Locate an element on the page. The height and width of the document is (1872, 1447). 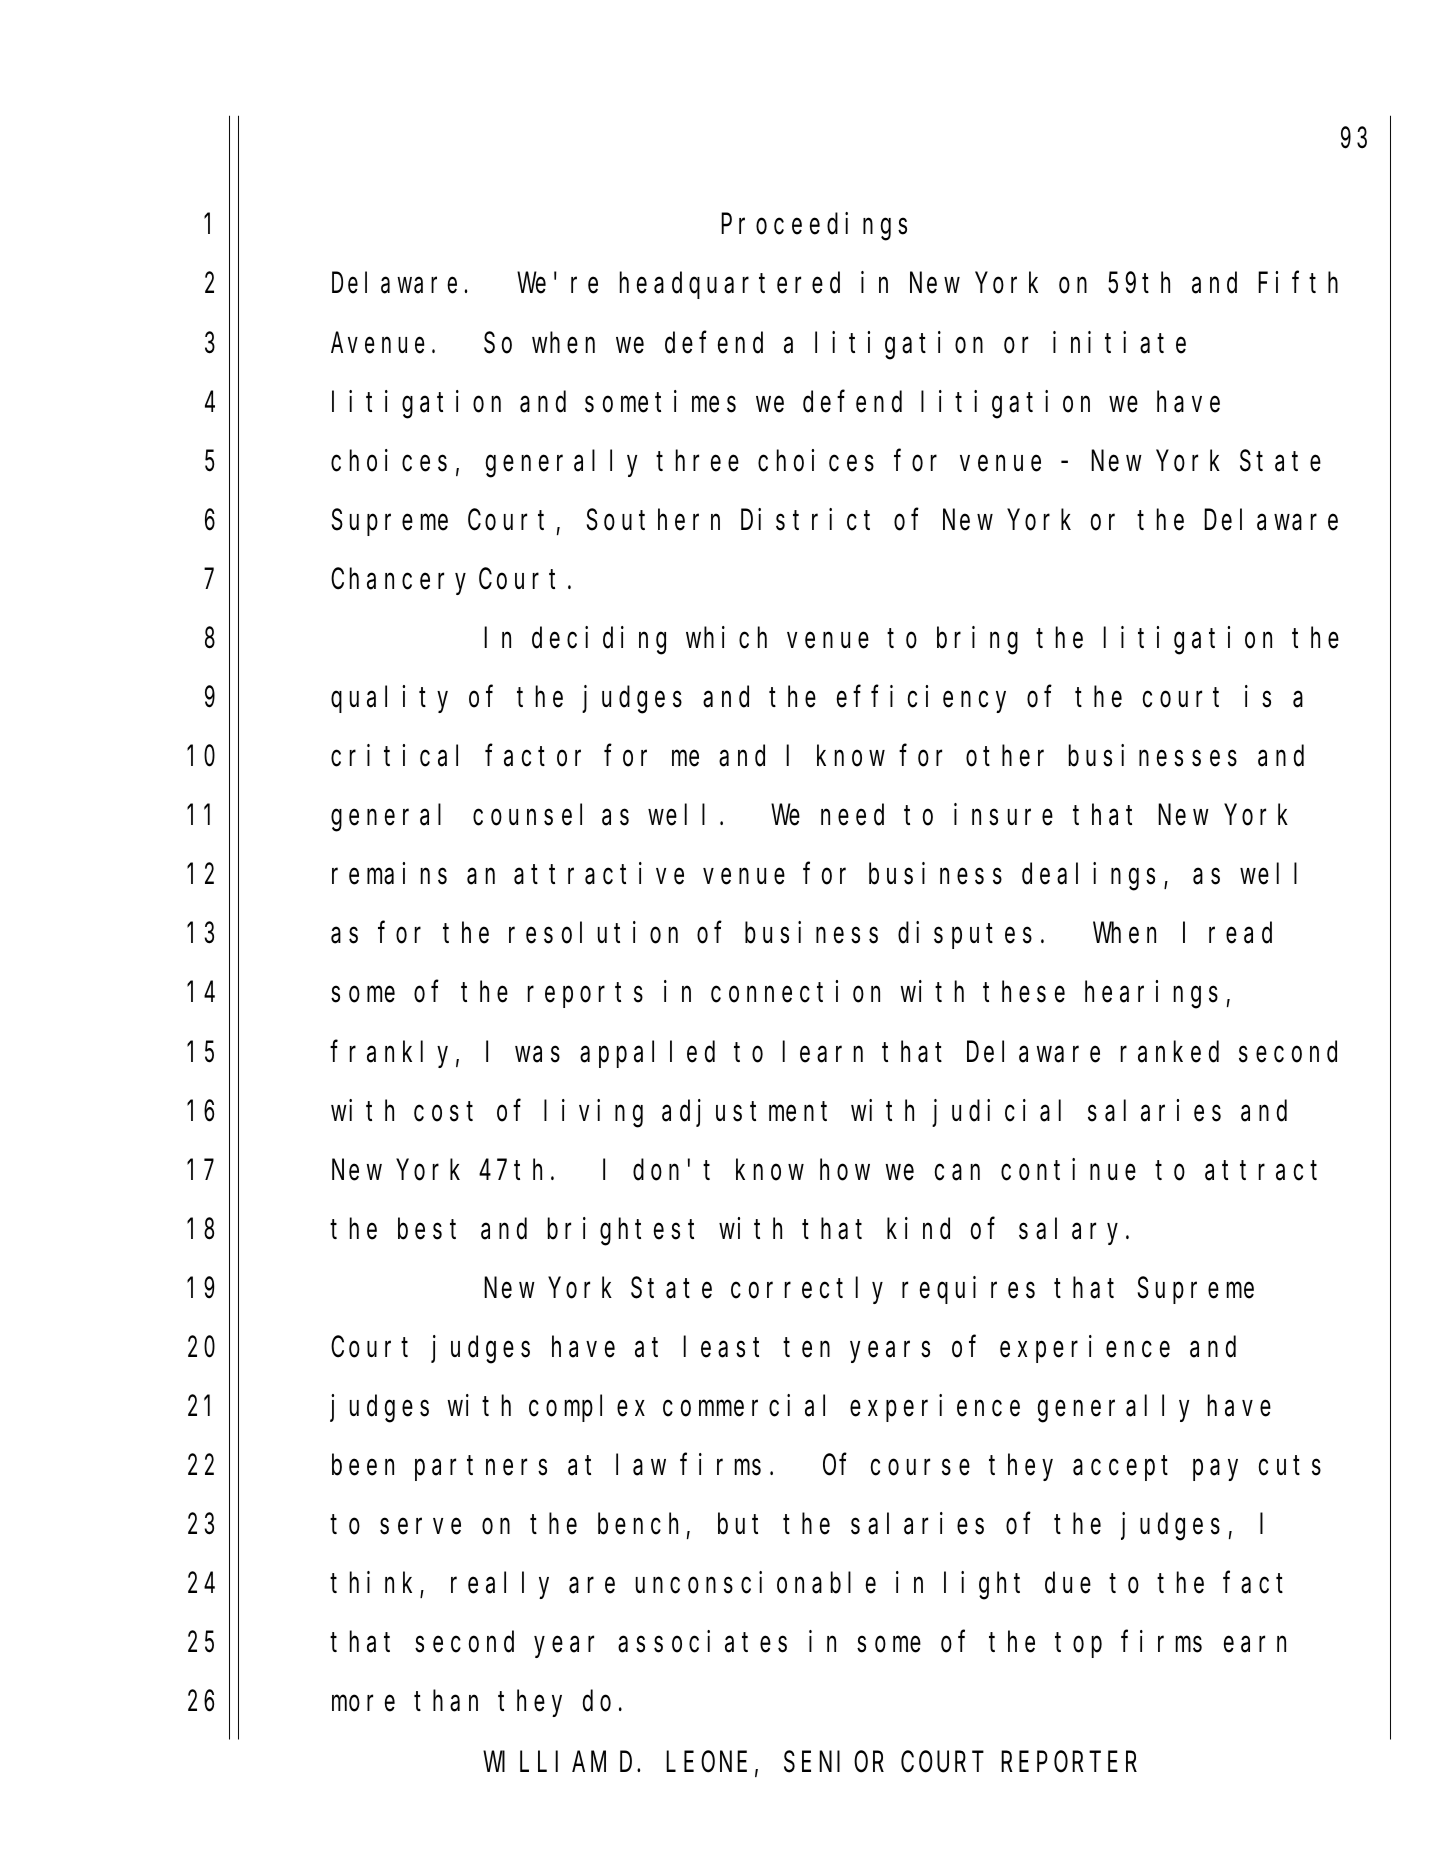
unconscionable is located at coordinates (756, 1583).
